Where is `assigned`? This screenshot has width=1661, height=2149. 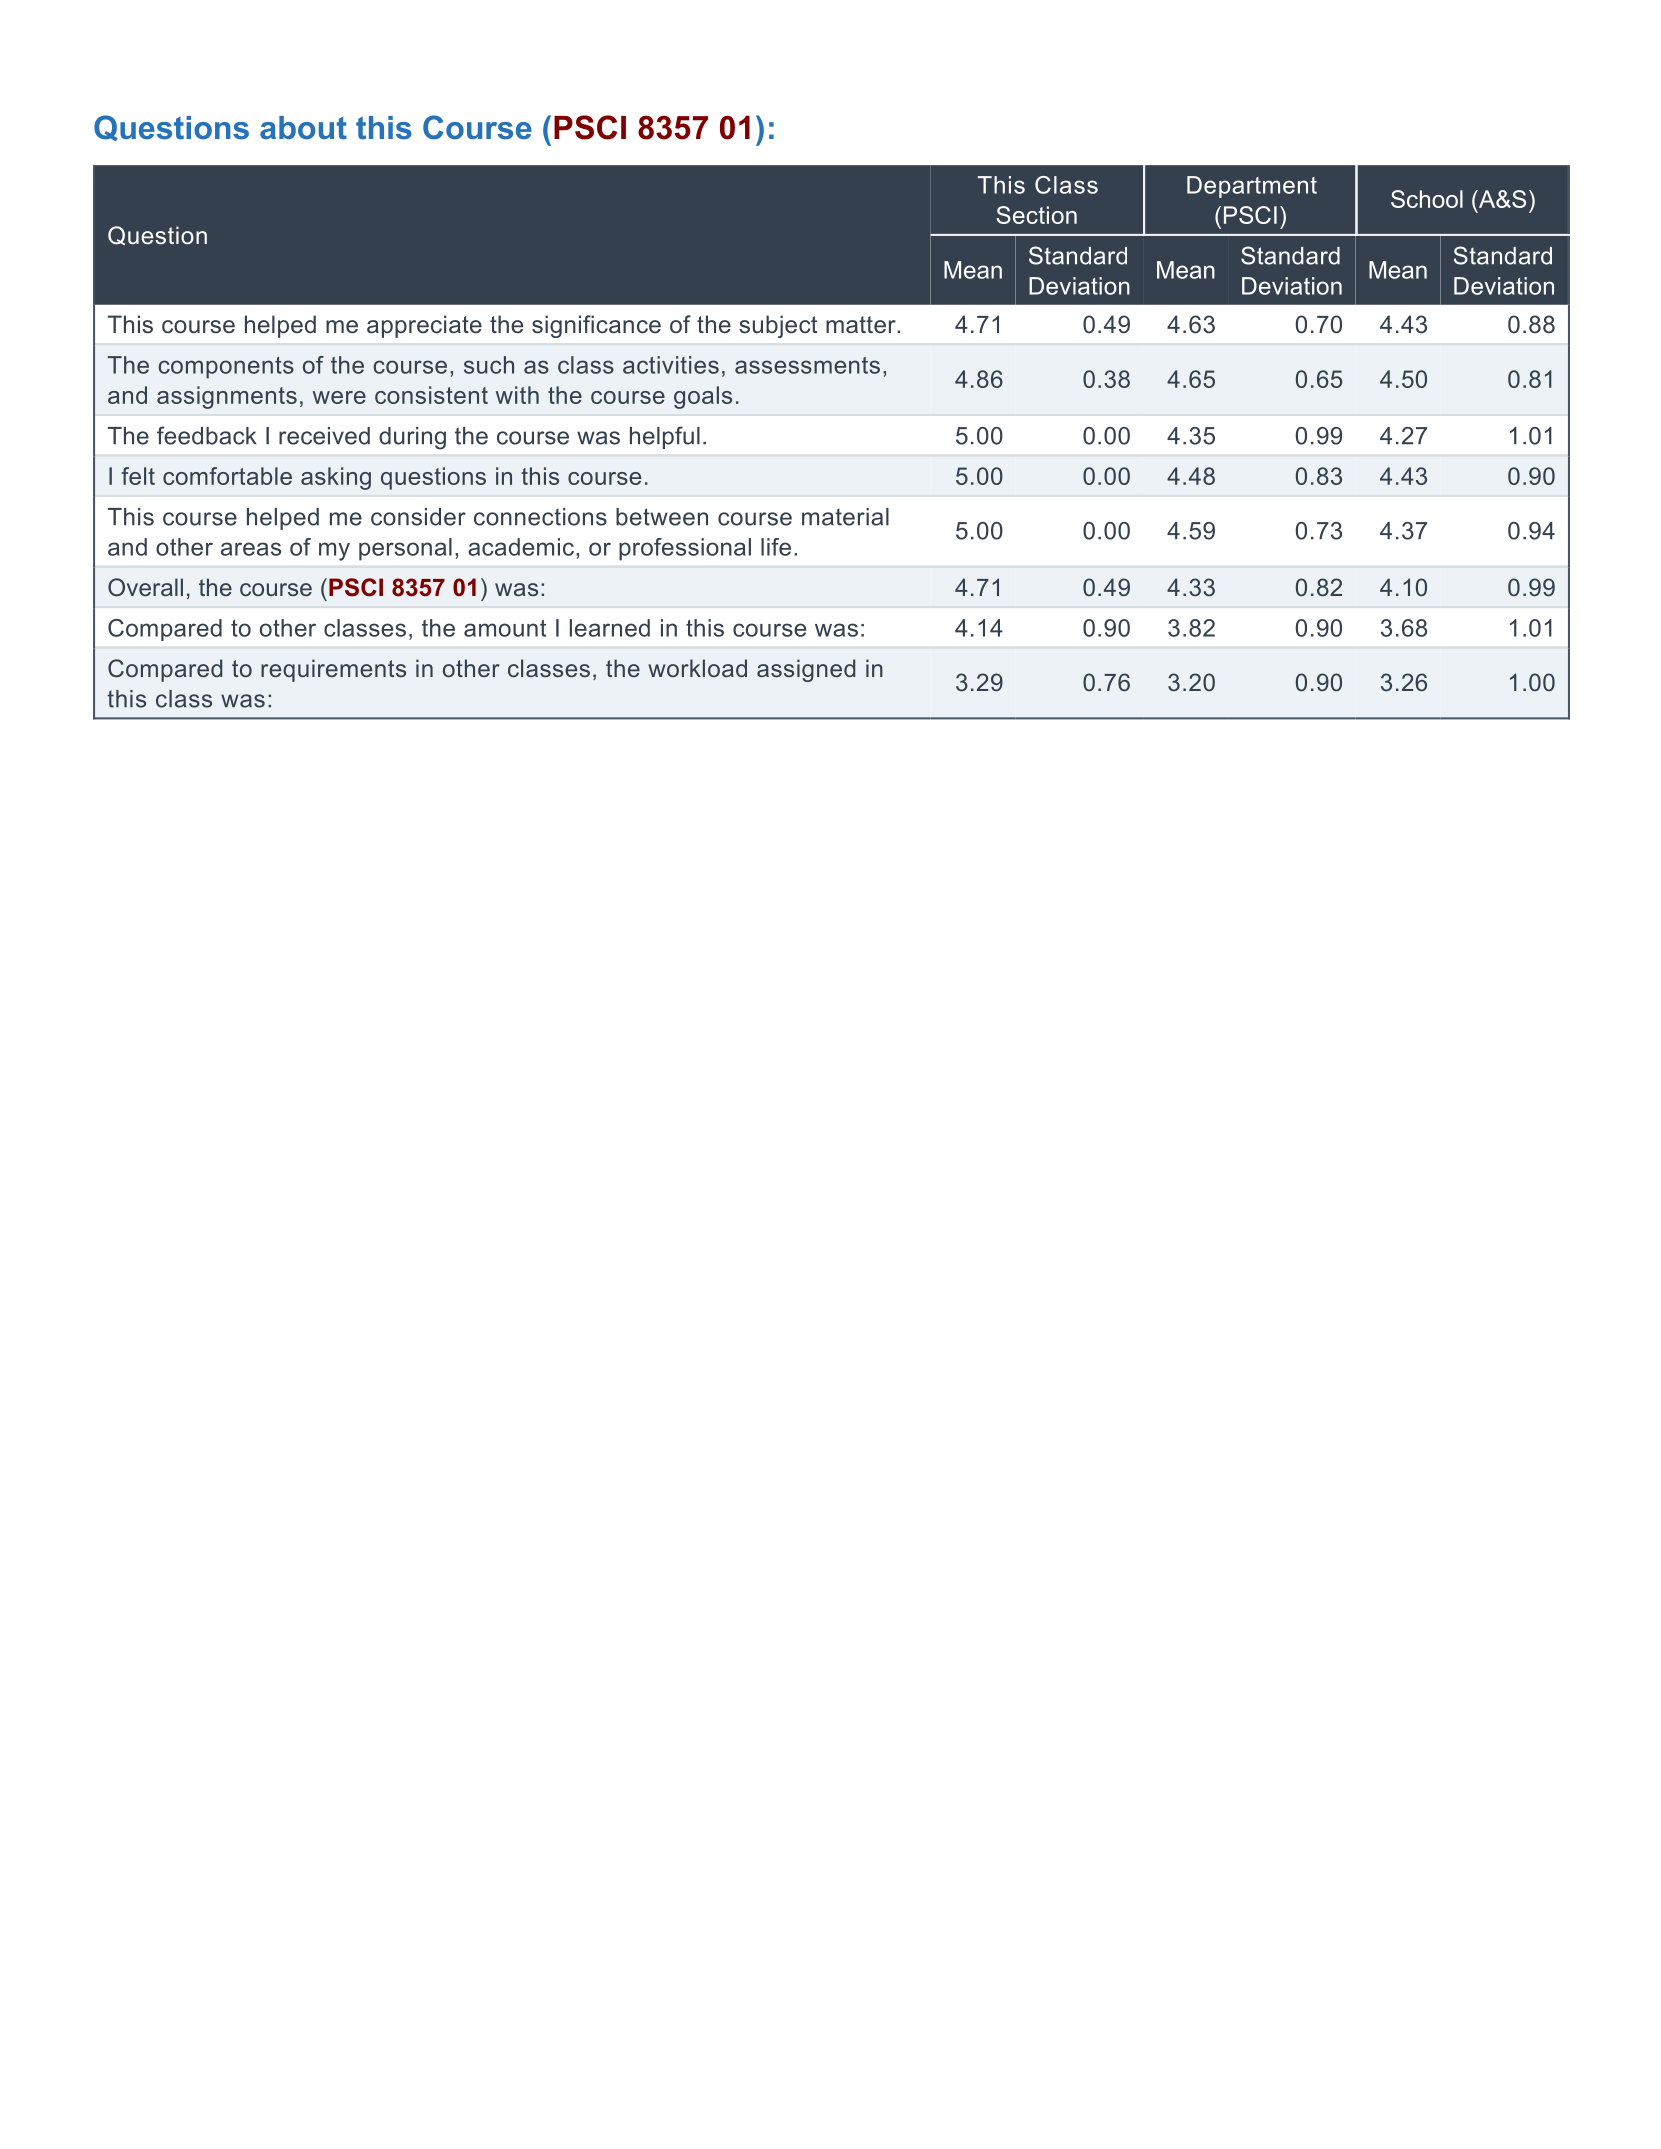
assigned is located at coordinates (806, 670).
